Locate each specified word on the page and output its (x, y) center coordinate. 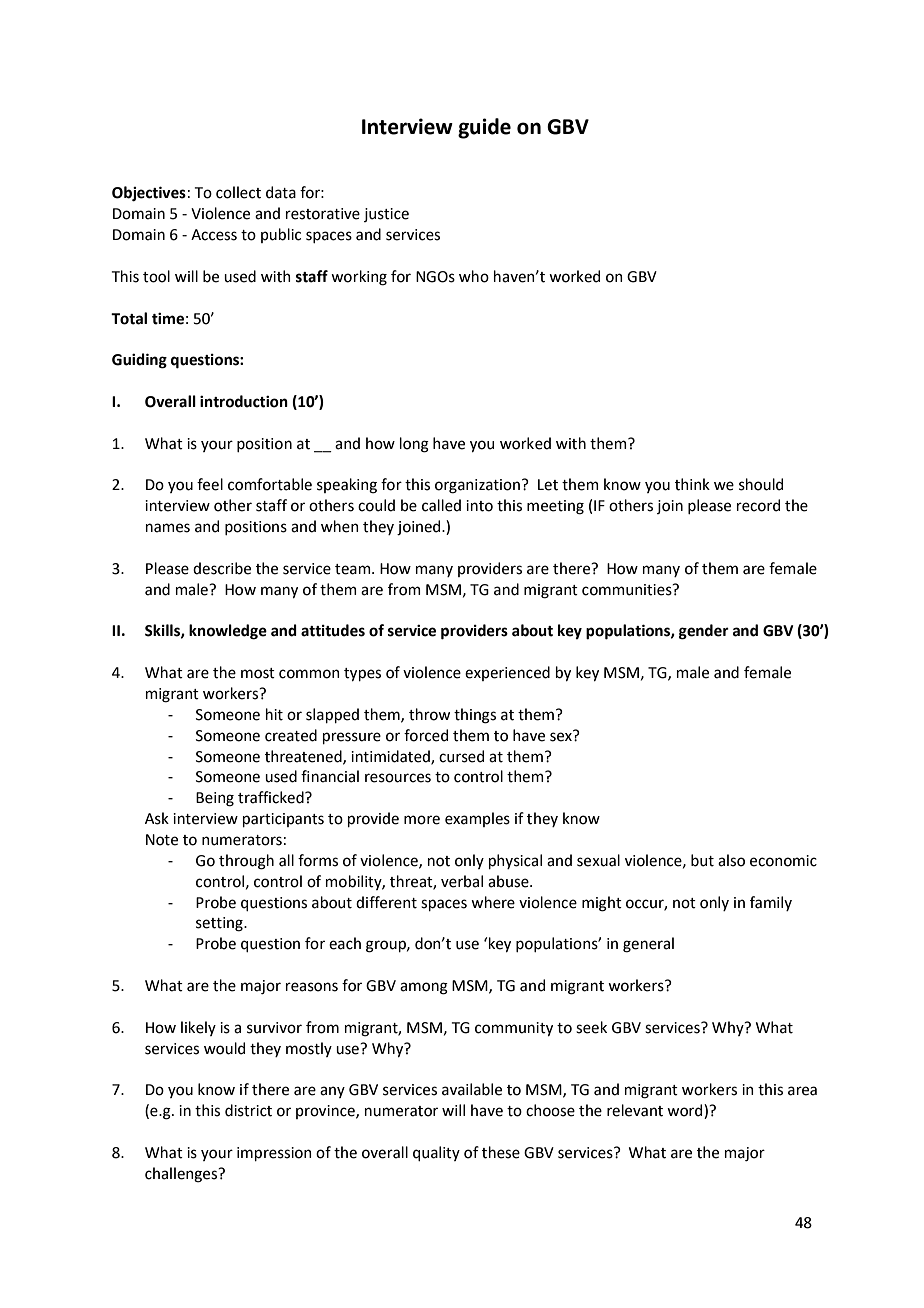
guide (484, 128)
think (692, 484)
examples (477, 819)
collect (238, 192)
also (731, 860)
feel (210, 484)
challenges (182, 1175)
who (474, 276)
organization (477, 486)
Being (215, 799)
